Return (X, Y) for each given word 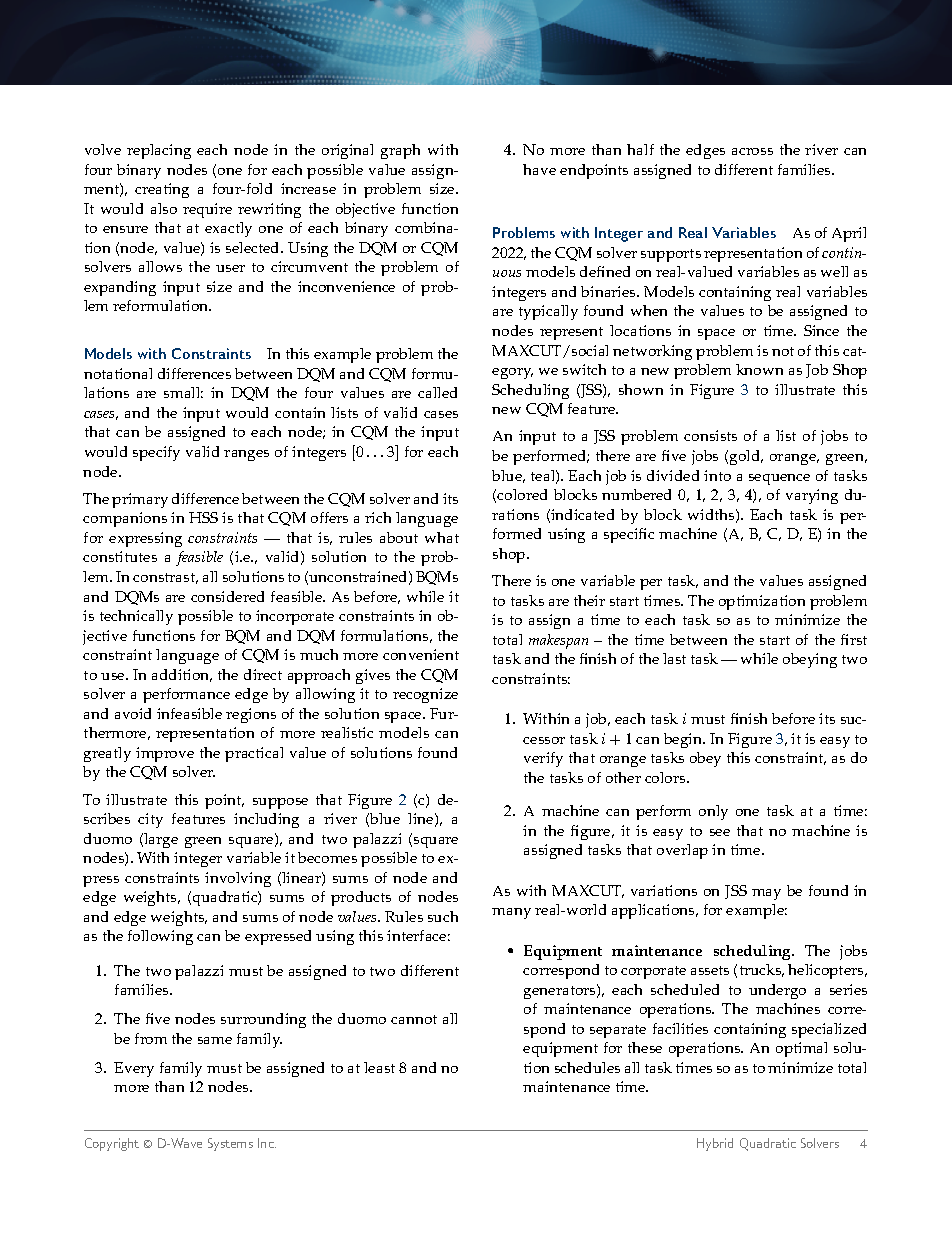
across (752, 151)
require (207, 210)
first (854, 639)
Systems (230, 1144)
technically (136, 617)
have (539, 169)
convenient (421, 654)
